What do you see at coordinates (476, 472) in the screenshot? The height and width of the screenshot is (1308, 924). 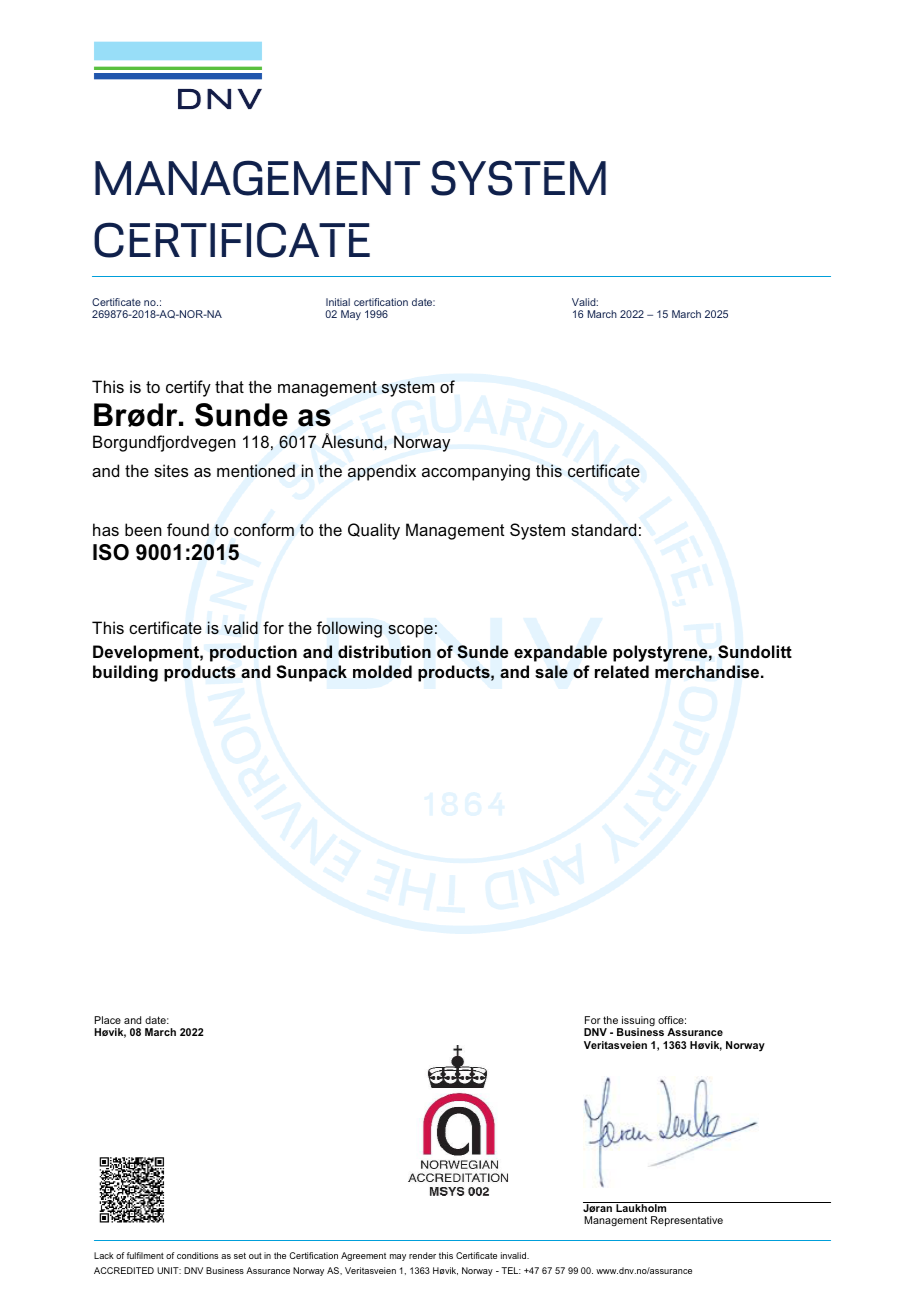 I see `accompanying` at bounding box center [476, 472].
